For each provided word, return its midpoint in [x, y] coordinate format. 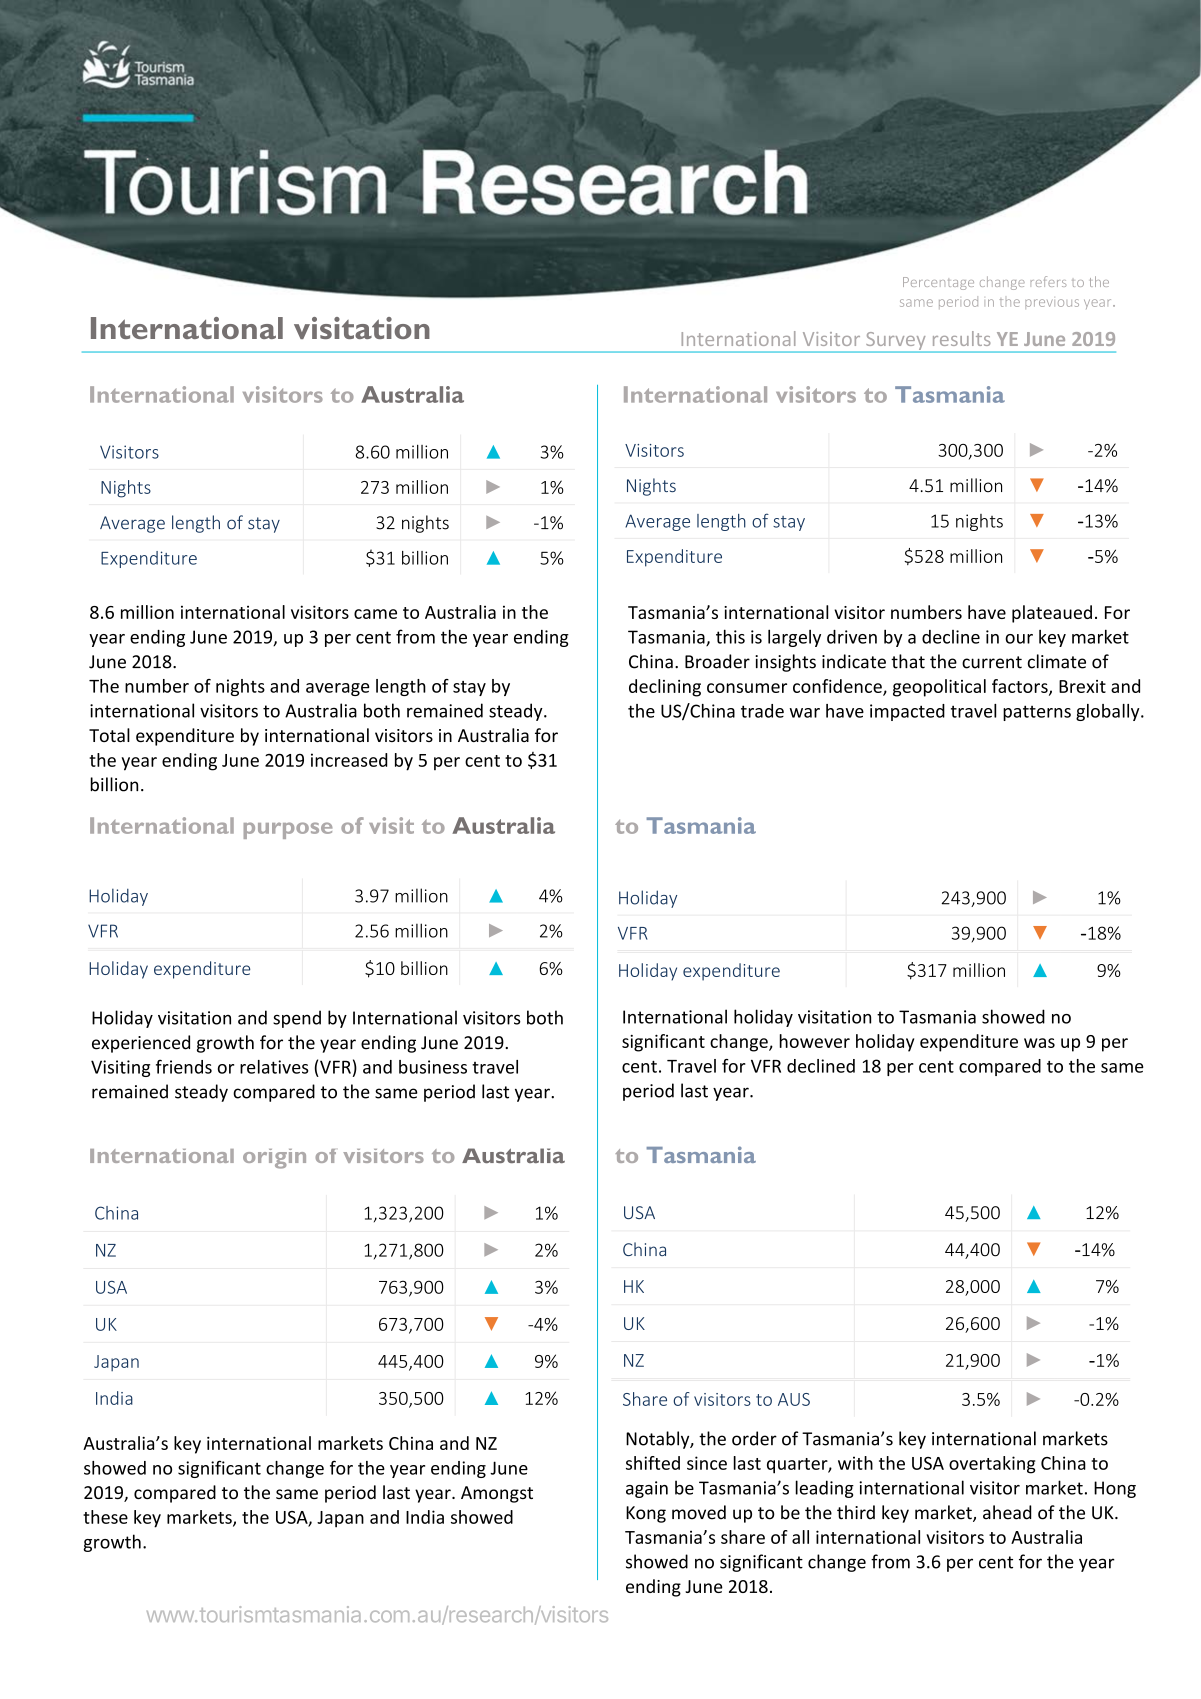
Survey [896, 342]
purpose [288, 830]
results [962, 338]
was [1039, 1043]
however [815, 1041]
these [105, 1517]
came [375, 614]
